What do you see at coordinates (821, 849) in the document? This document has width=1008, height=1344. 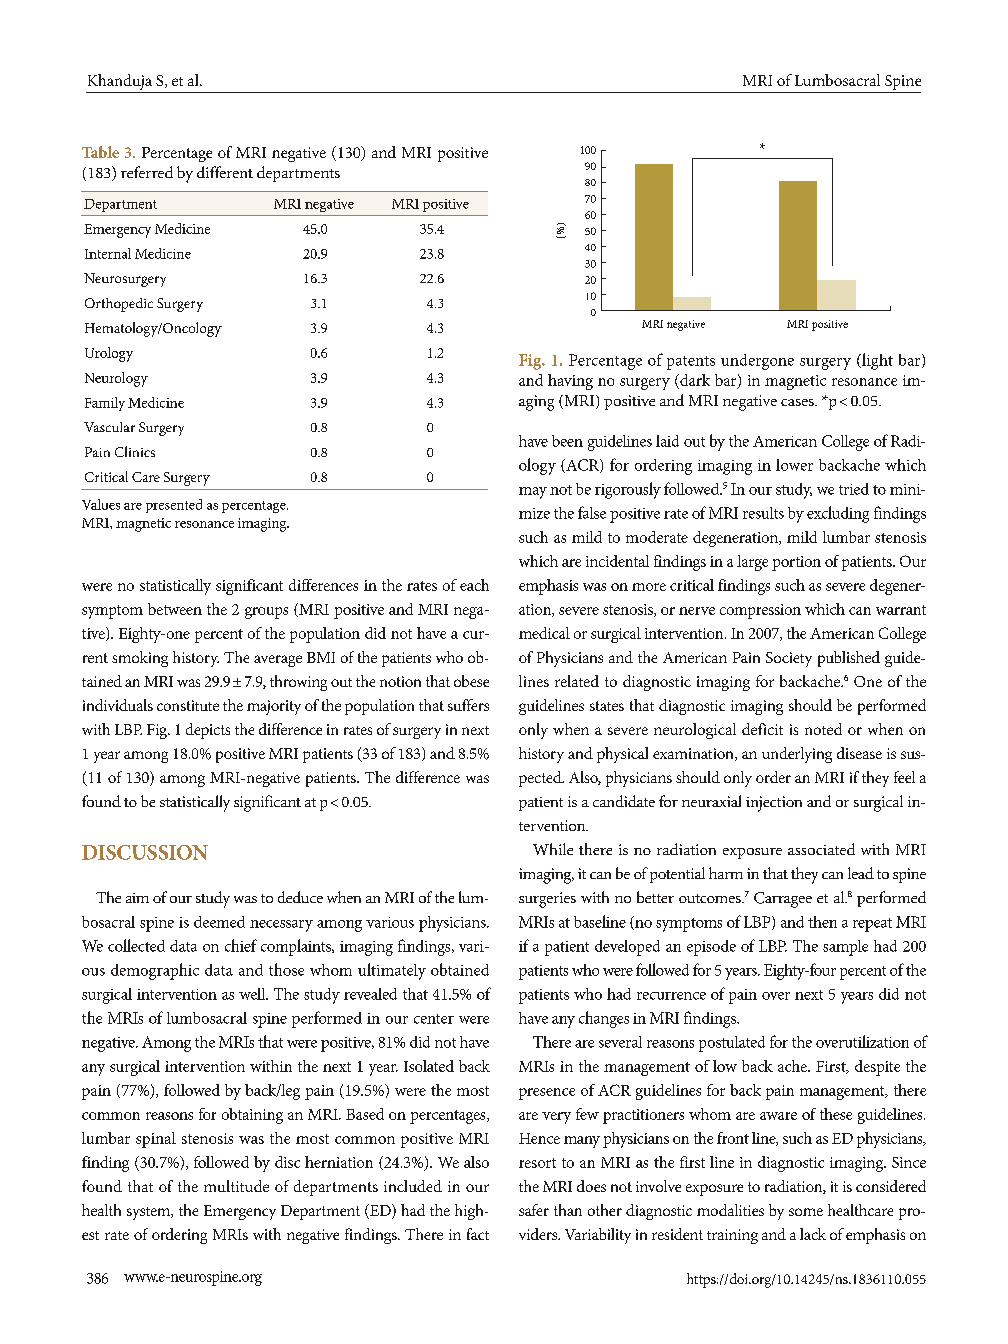 I see `associated` at bounding box center [821, 849].
